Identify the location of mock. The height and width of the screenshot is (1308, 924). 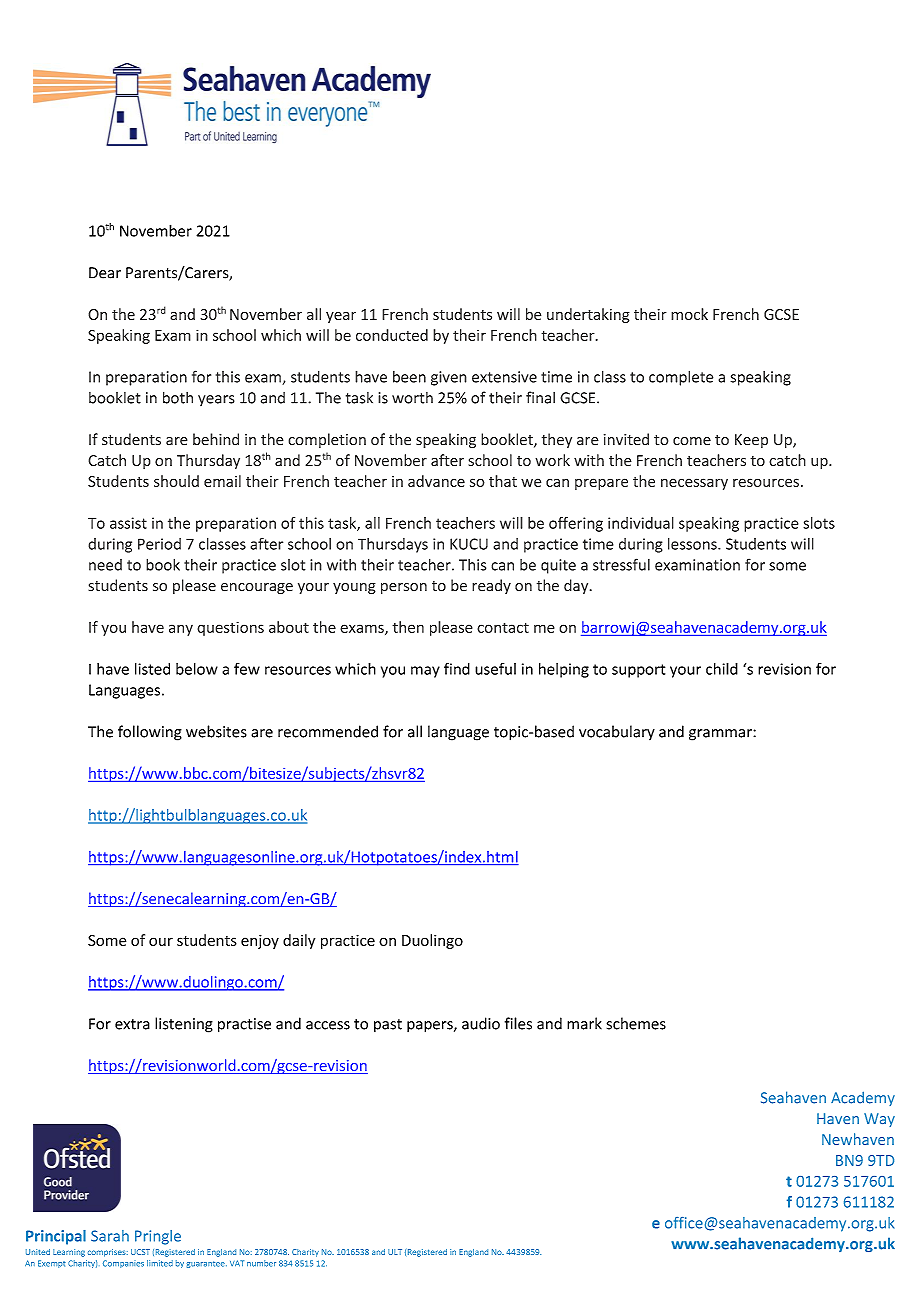
(689, 314).
